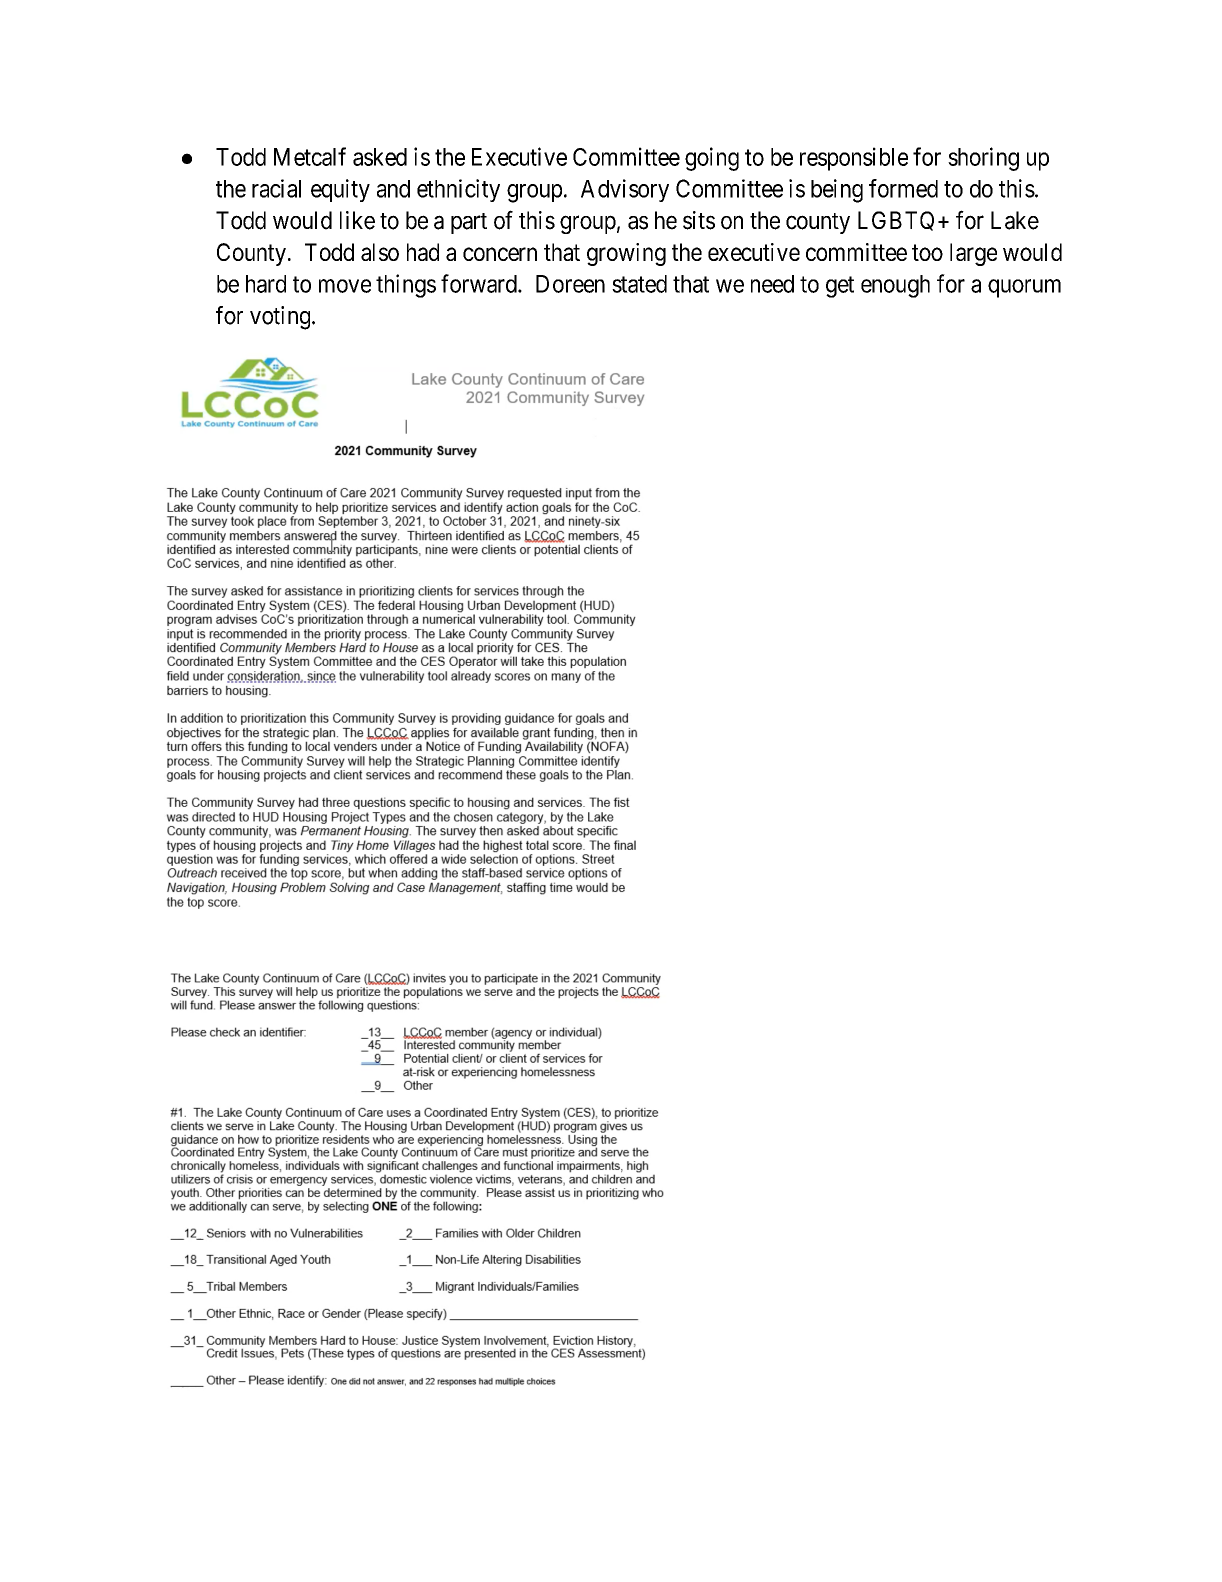  I want to click on growing, so click(626, 254).
